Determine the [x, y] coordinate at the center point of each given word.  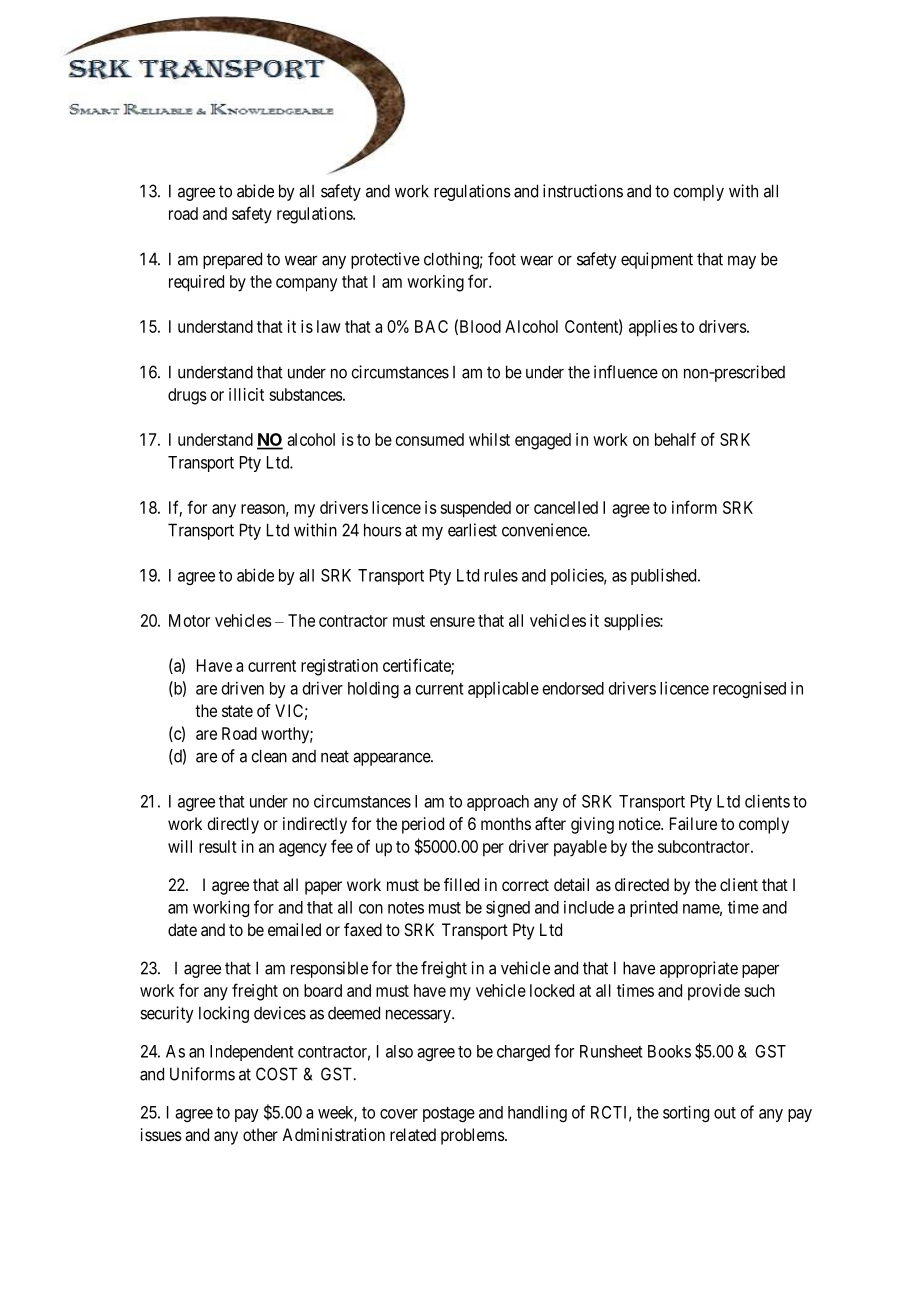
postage [449, 1114]
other [260, 1134]
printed [654, 908]
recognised [749, 689]
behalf [675, 439]
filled [461, 884]
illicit [246, 394]
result [218, 846]
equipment [657, 260]
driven [243, 688]
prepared [232, 260]
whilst [489, 439]
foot [502, 259]
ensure [452, 622]
